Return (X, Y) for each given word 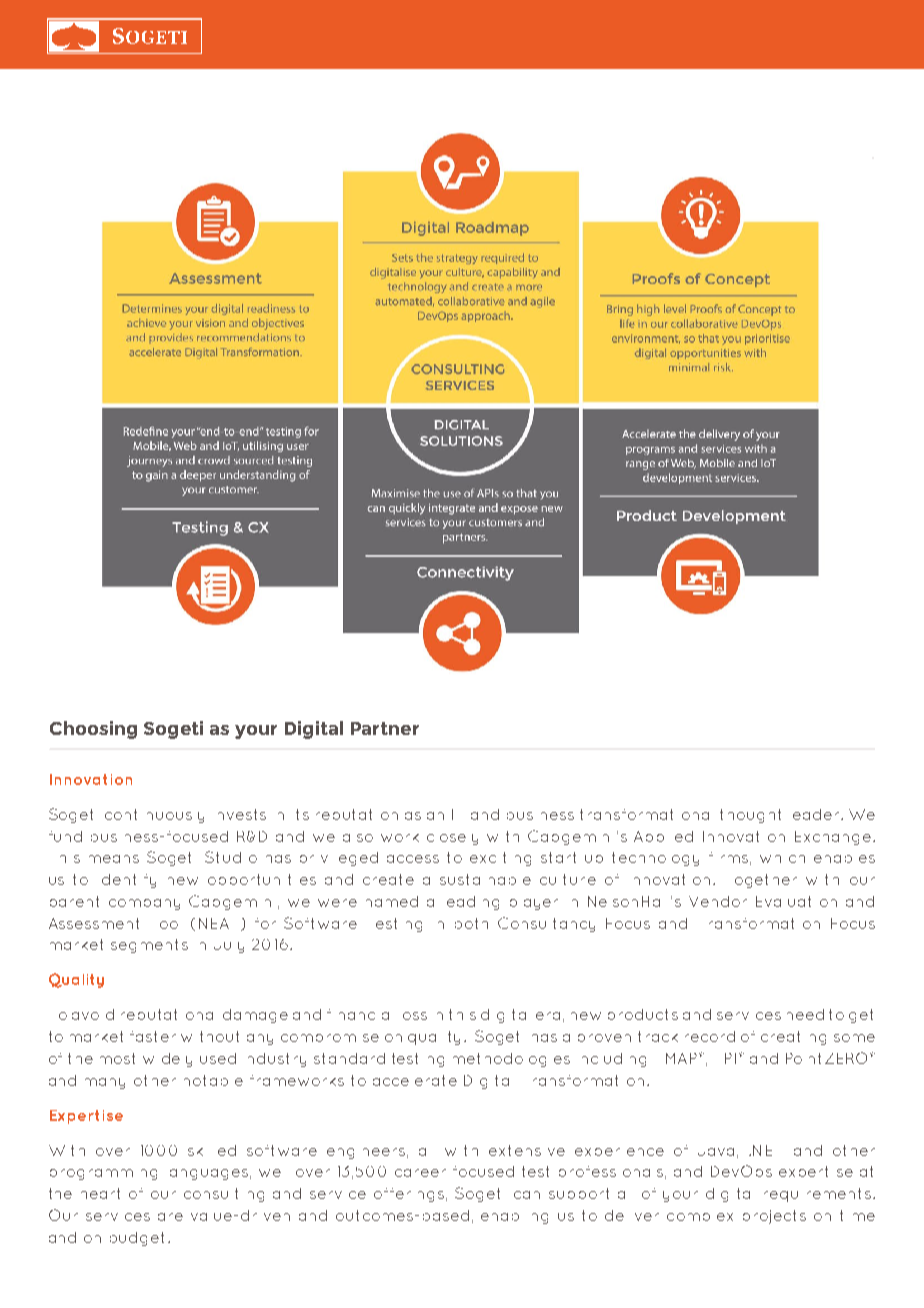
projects (774, 1217)
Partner (385, 728)
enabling (514, 1218)
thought (750, 816)
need (805, 1014)
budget (137, 1239)
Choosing (93, 730)
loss (415, 1016)
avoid (93, 1014)
